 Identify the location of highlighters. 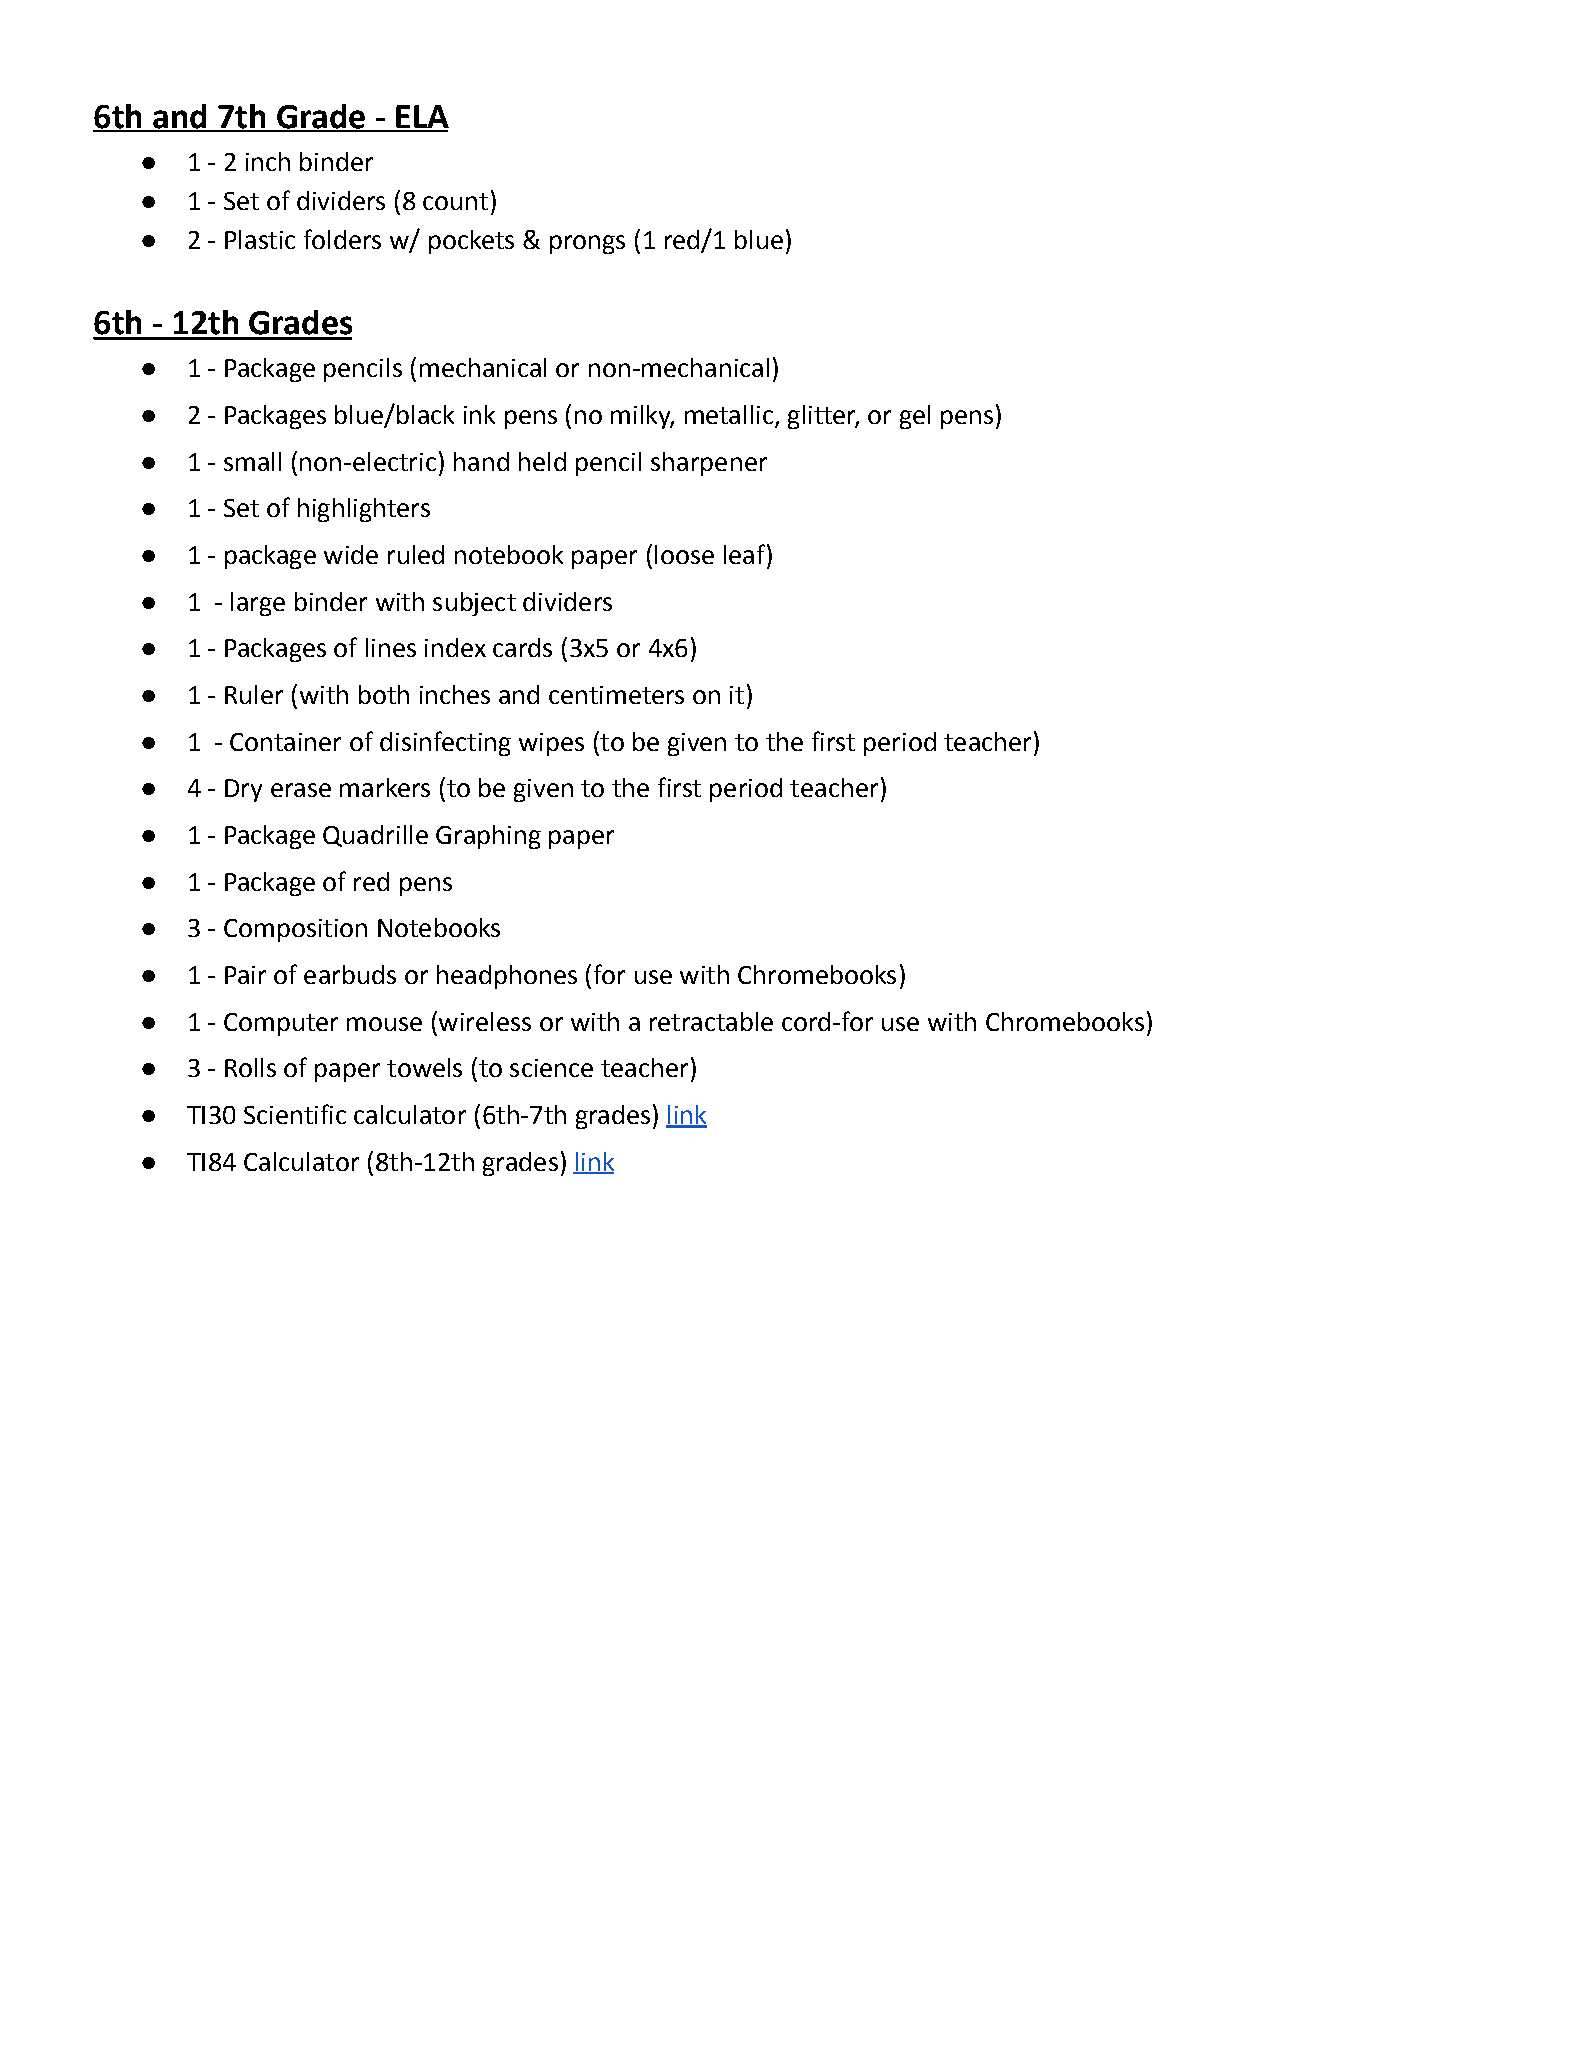
(364, 510).
